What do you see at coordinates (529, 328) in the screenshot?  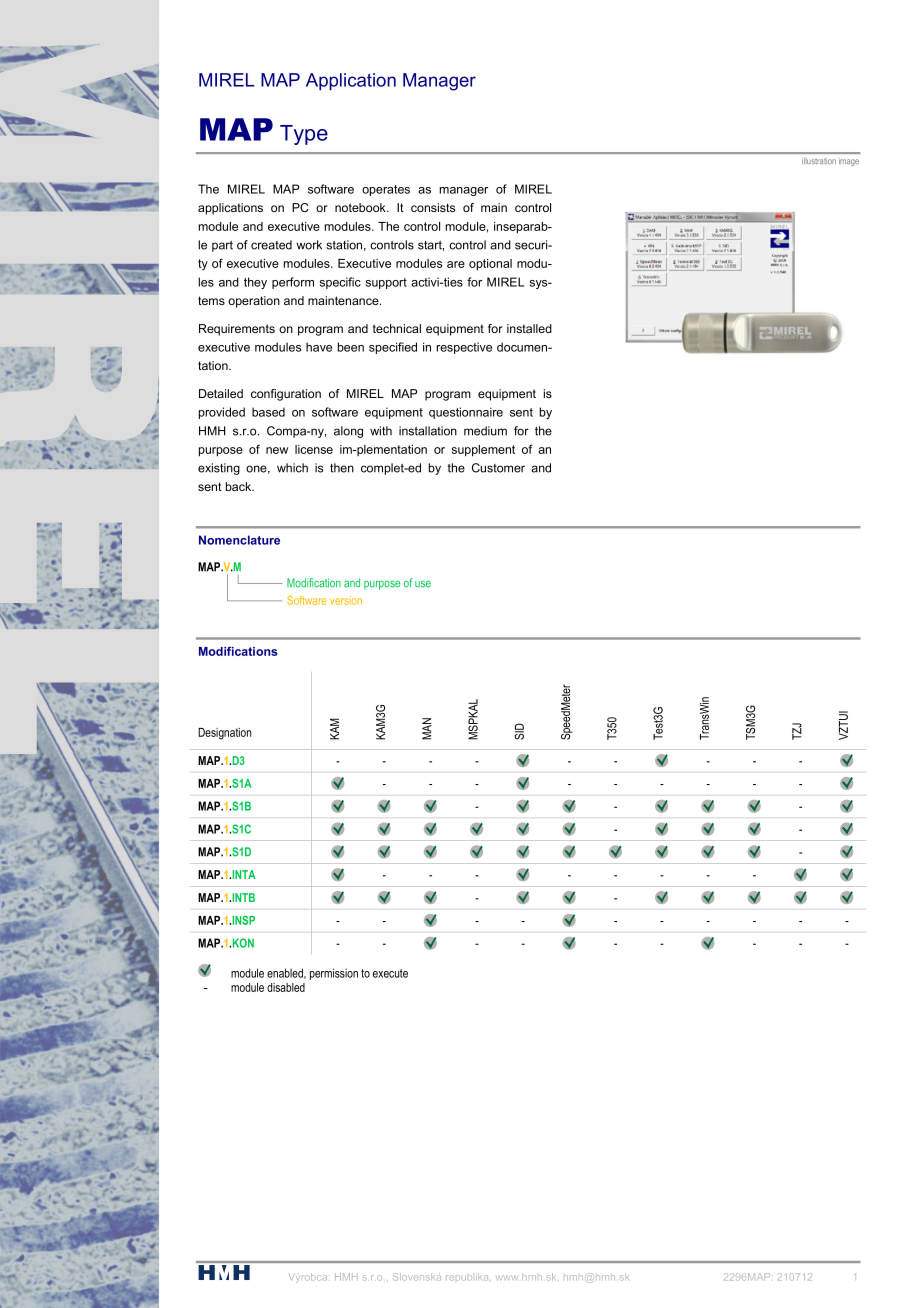 I see `installed` at bounding box center [529, 328].
